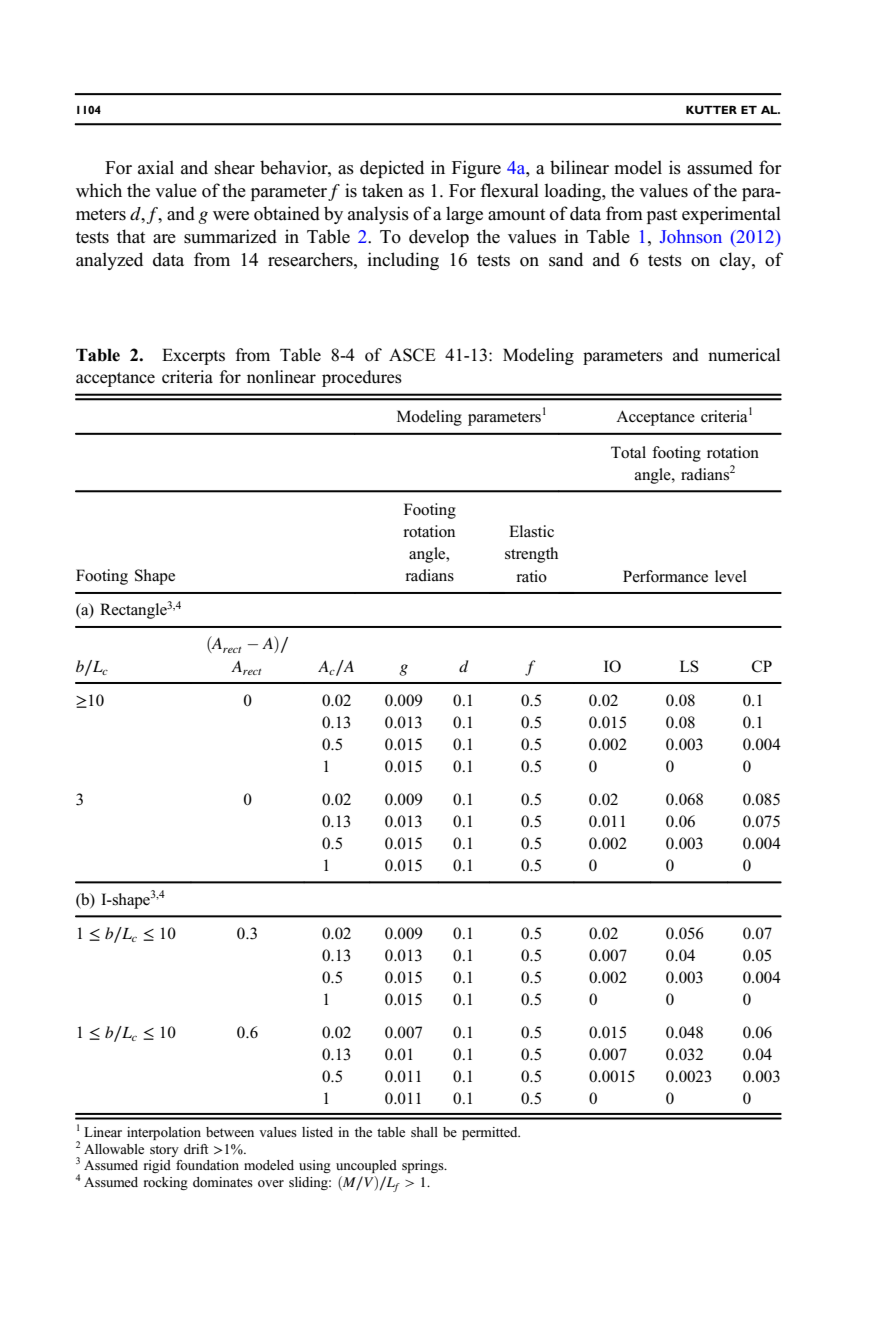 The width and height of the document is (896, 1328). I want to click on ratio, so click(531, 576).
